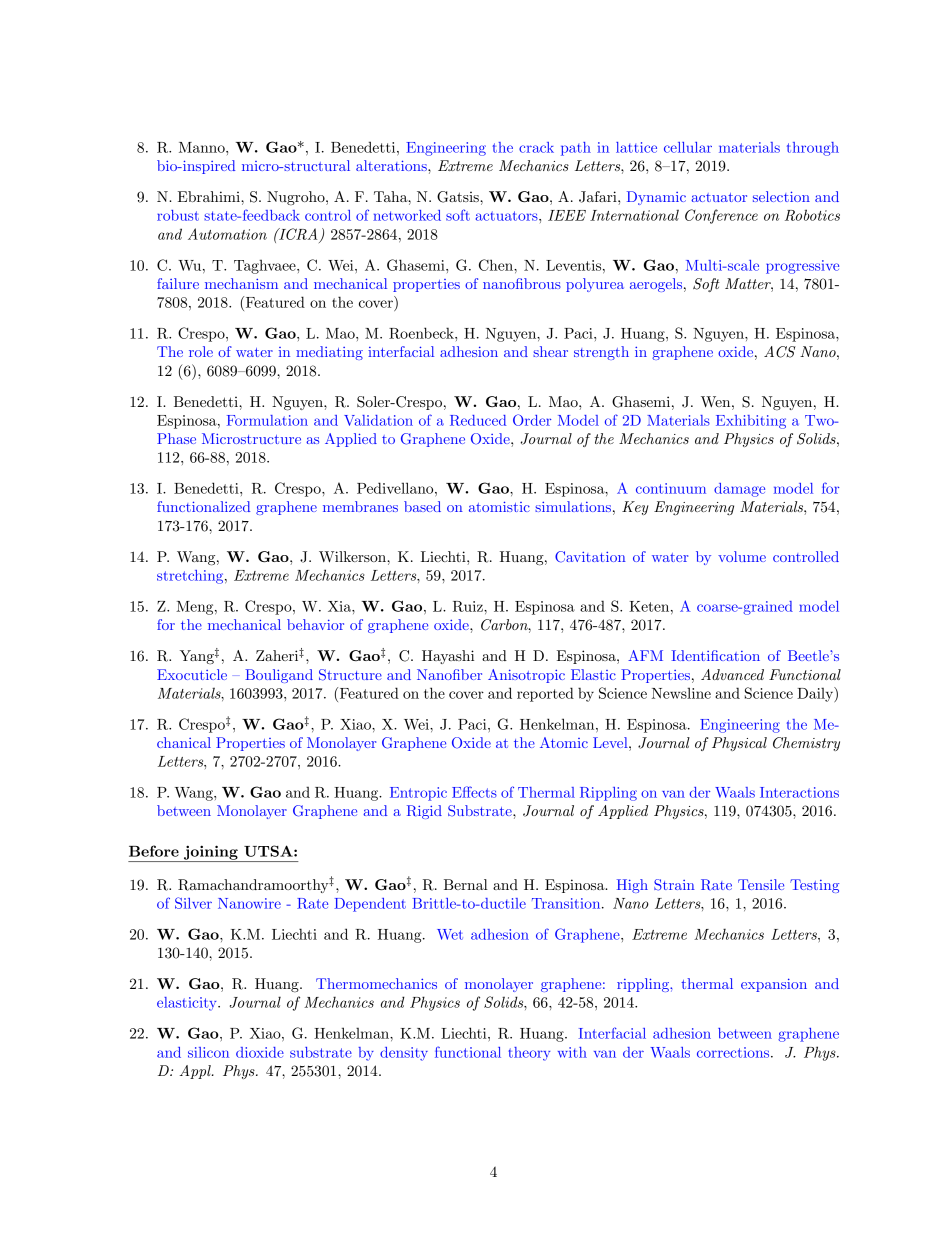 This screenshot has width=952, height=1233. I want to click on selection, so click(781, 196).
